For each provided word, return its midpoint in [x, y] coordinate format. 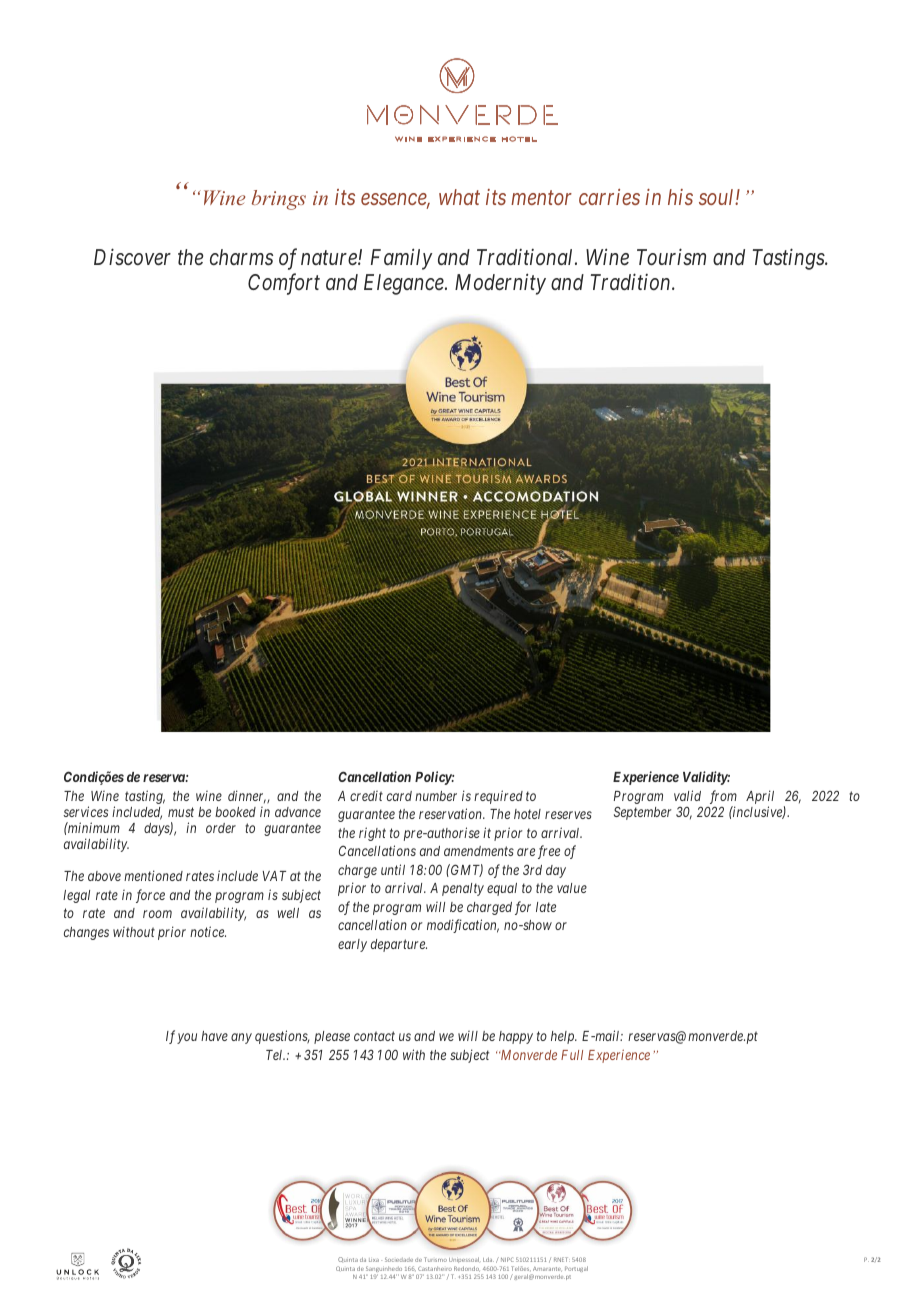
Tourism [671, 257]
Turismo [435, 1259]
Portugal [576, 1269]
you [187, 1038]
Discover [132, 257]
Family [401, 259]
